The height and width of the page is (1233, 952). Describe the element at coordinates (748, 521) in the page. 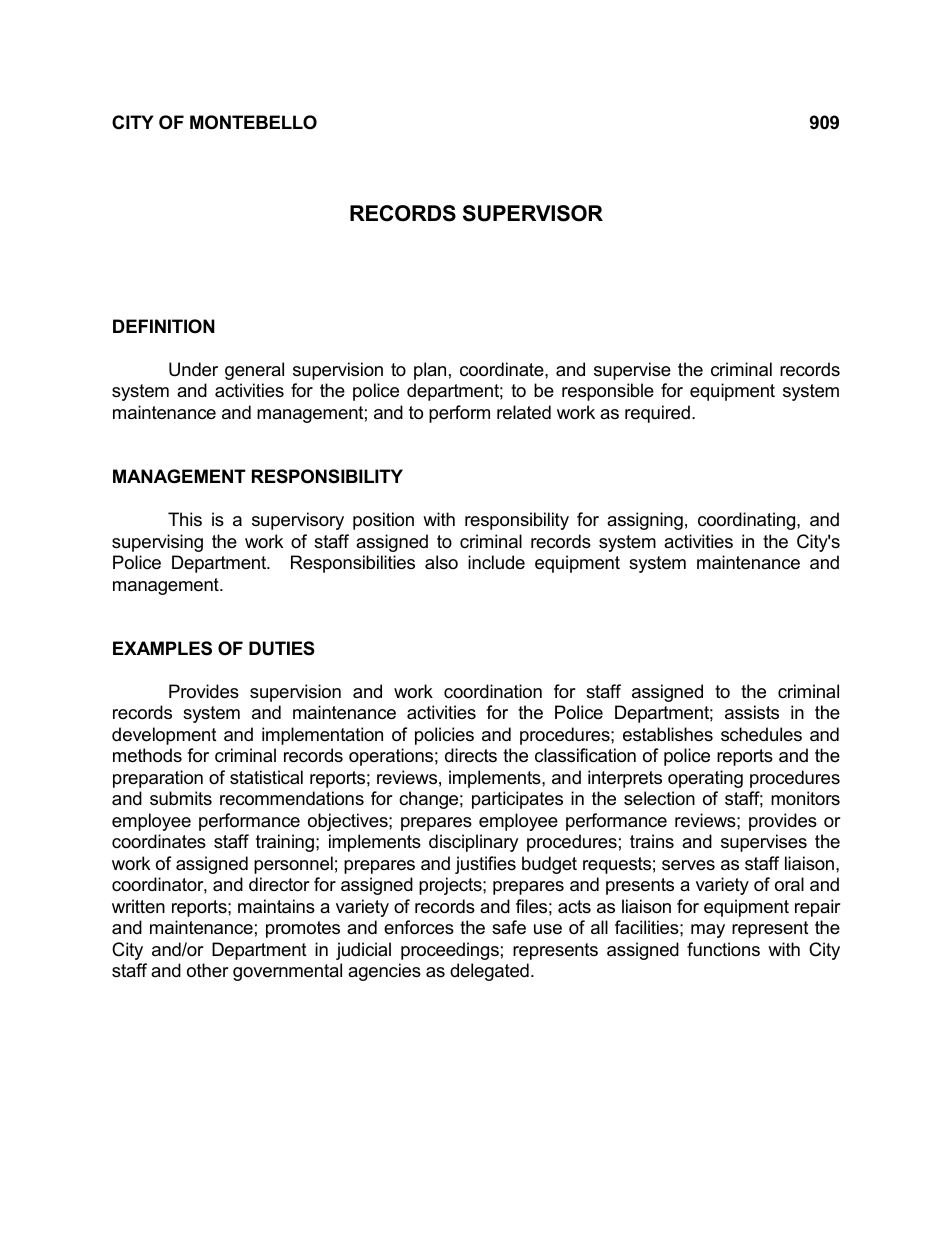

I see `coordinating` at that location.
